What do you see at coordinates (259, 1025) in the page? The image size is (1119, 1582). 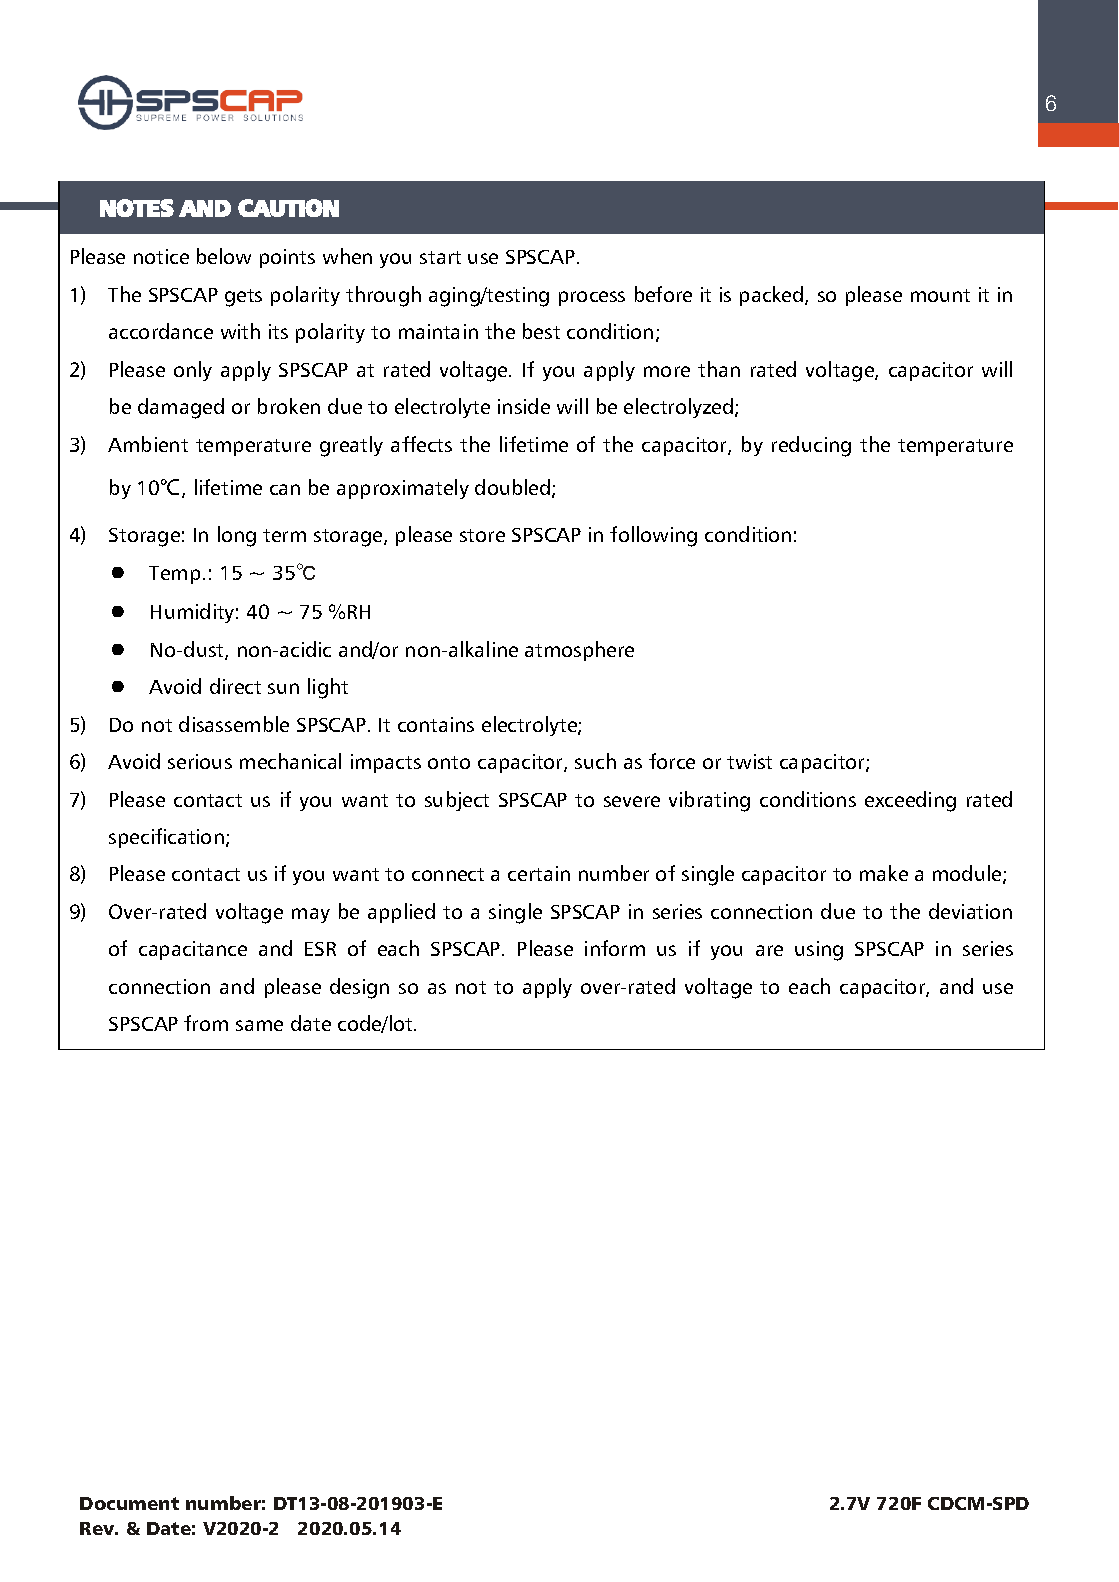 I see `same` at bounding box center [259, 1025].
